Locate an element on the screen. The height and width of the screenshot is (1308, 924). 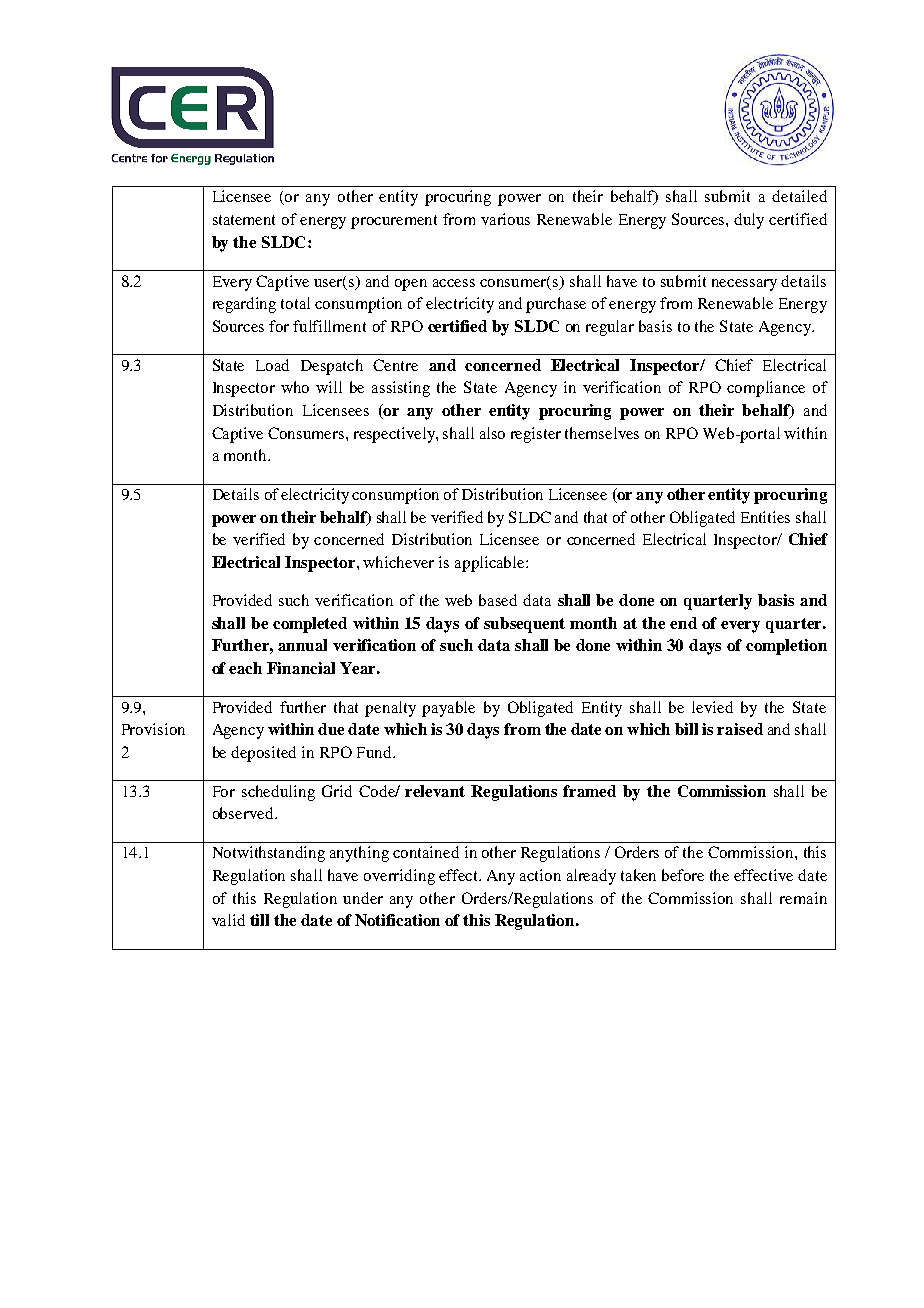
compliance is located at coordinates (766, 389).
